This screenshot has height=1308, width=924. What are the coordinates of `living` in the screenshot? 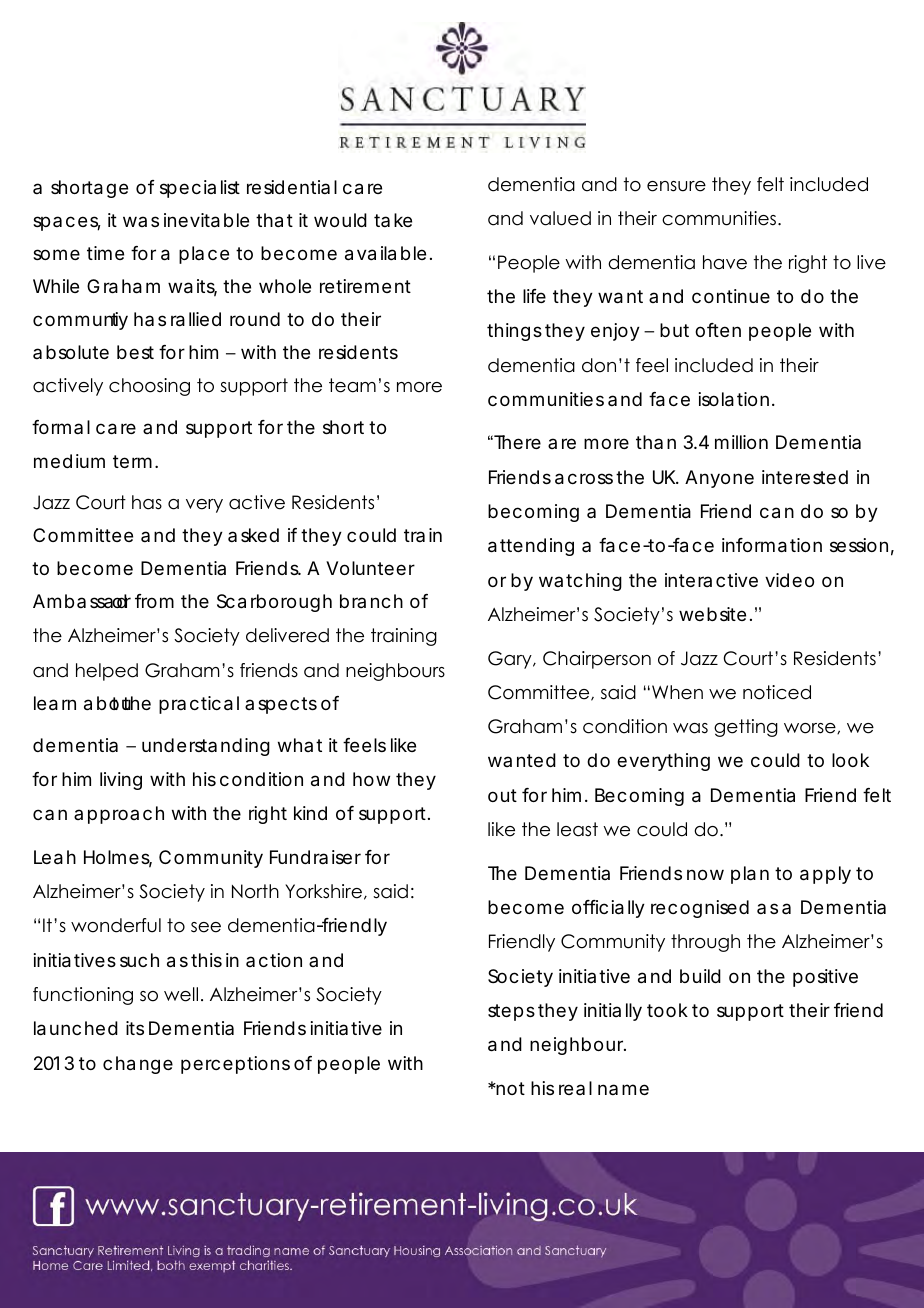 It's located at (121, 781).
